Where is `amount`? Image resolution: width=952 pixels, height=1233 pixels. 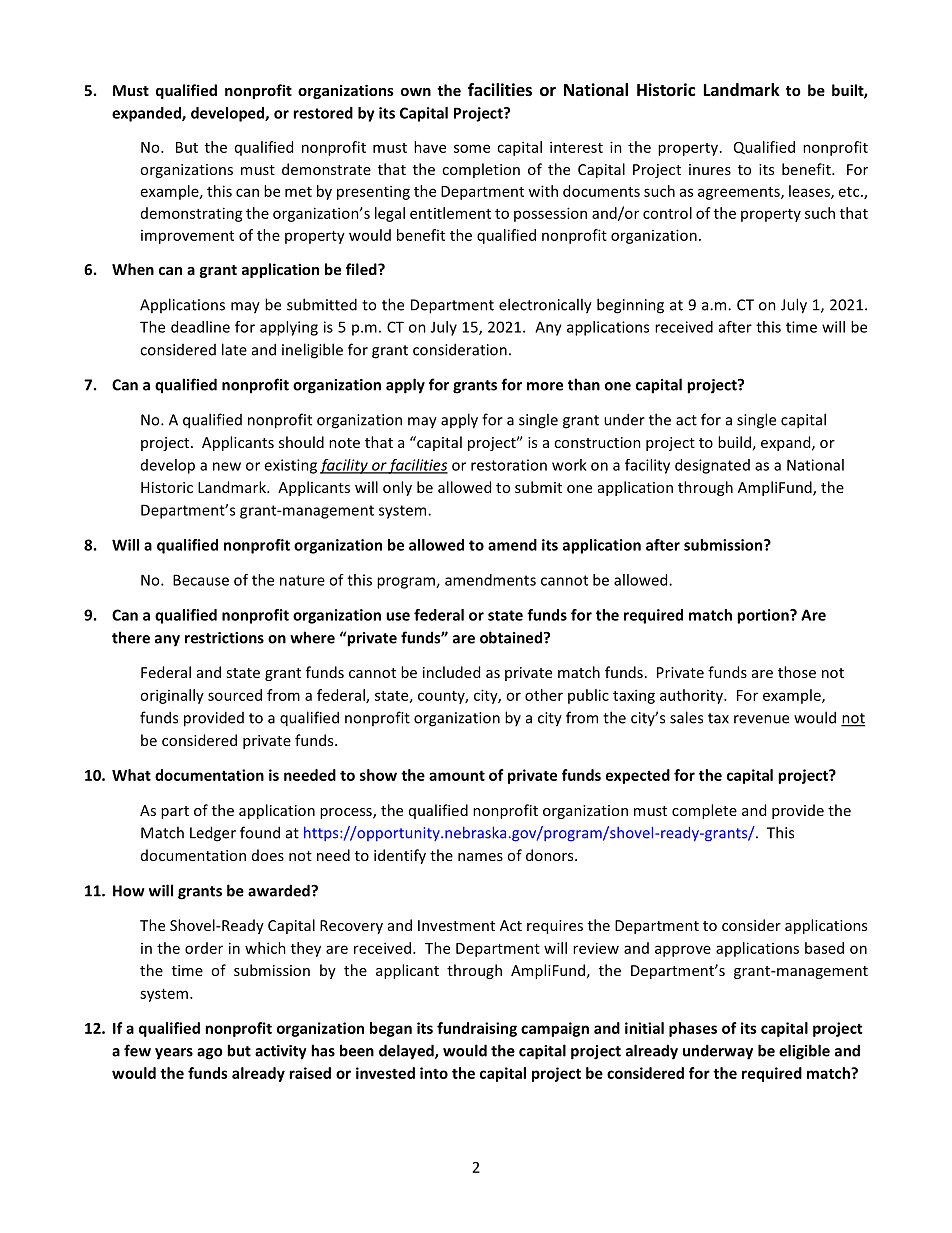
amount is located at coordinates (457, 775).
